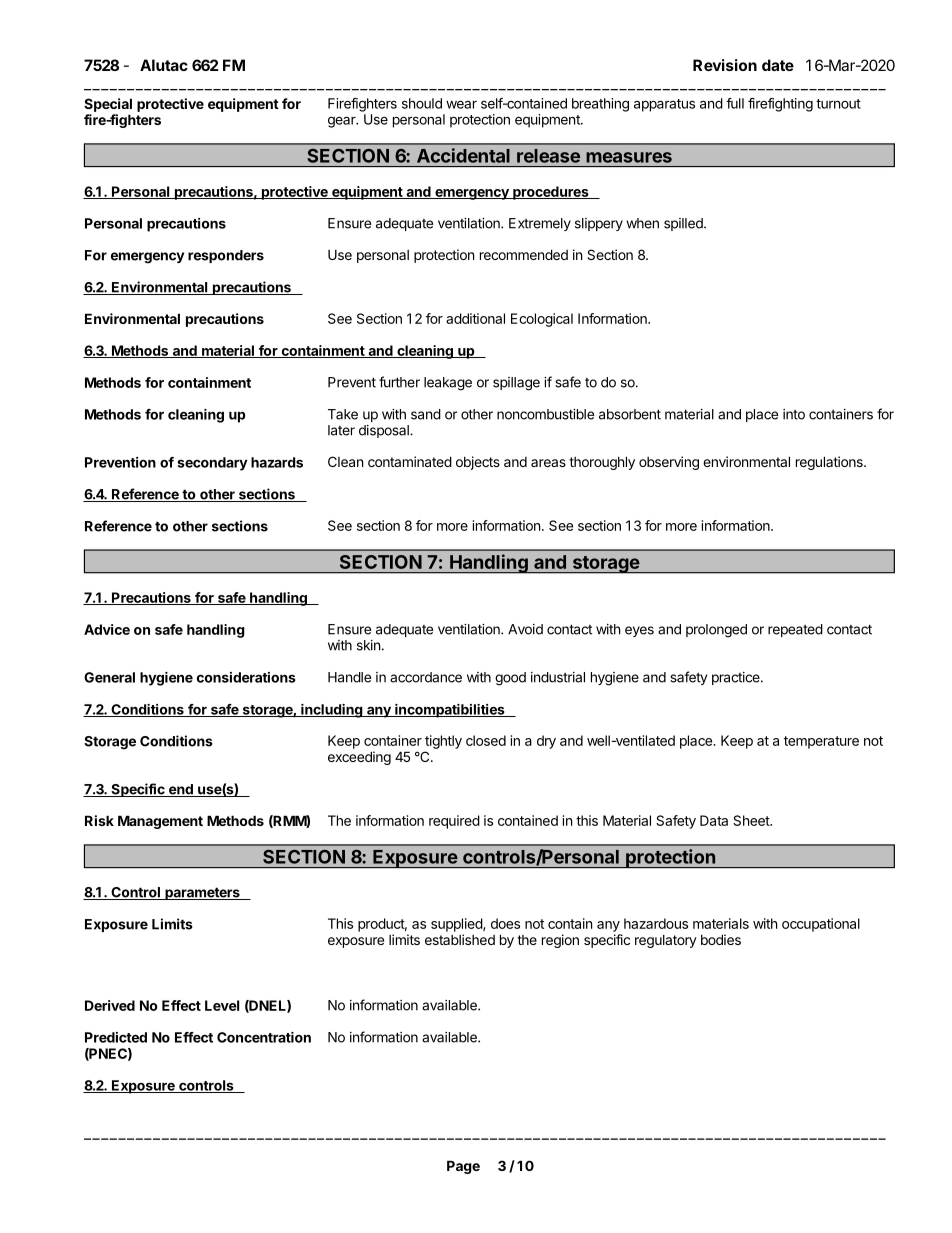 This page has height=1233, width=952. What do you see at coordinates (226, 256) in the page?
I see `responders` at bounding box center [226, 256].
